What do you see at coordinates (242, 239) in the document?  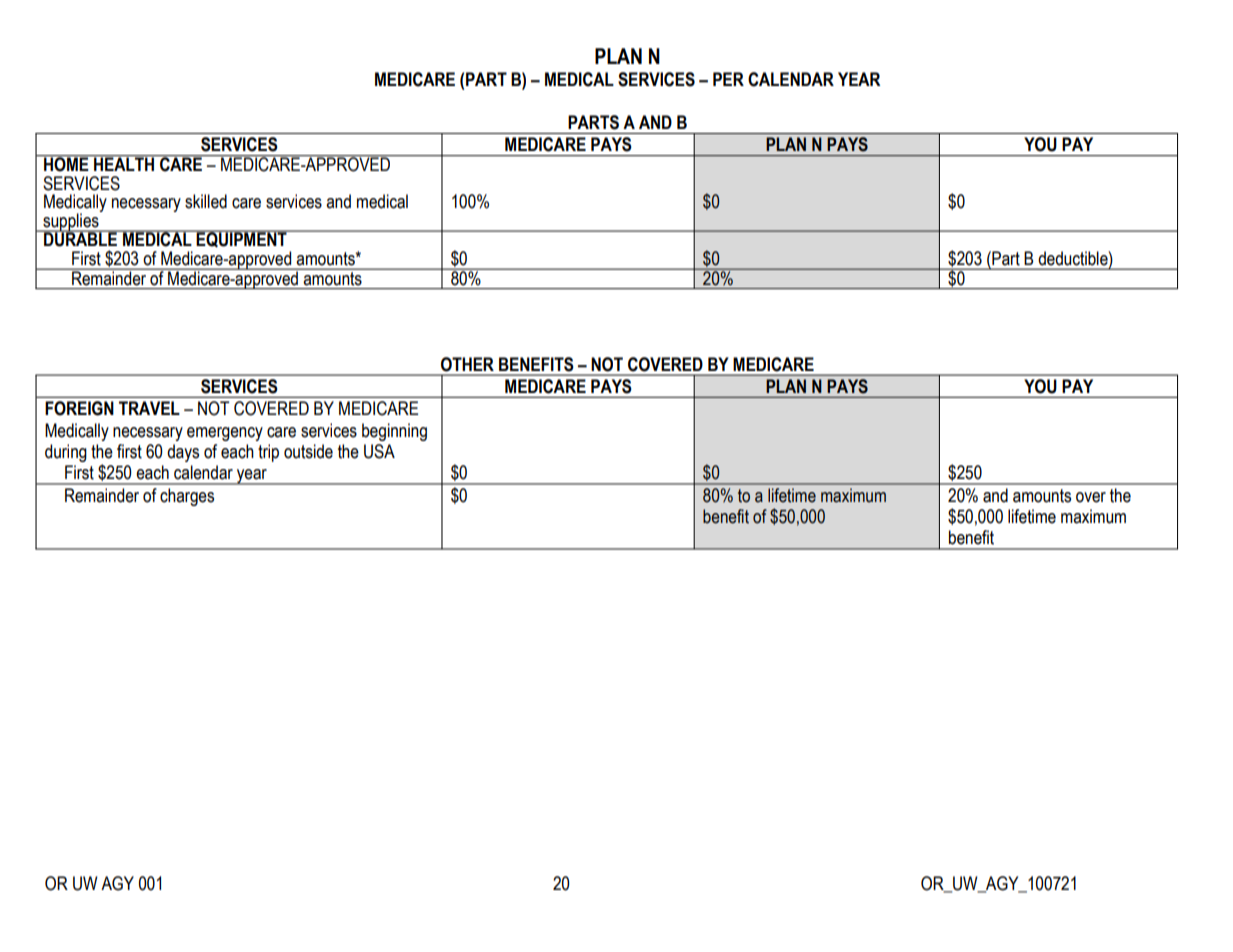 I see `EQUIPMENT` at bounding box center [242, 239].
